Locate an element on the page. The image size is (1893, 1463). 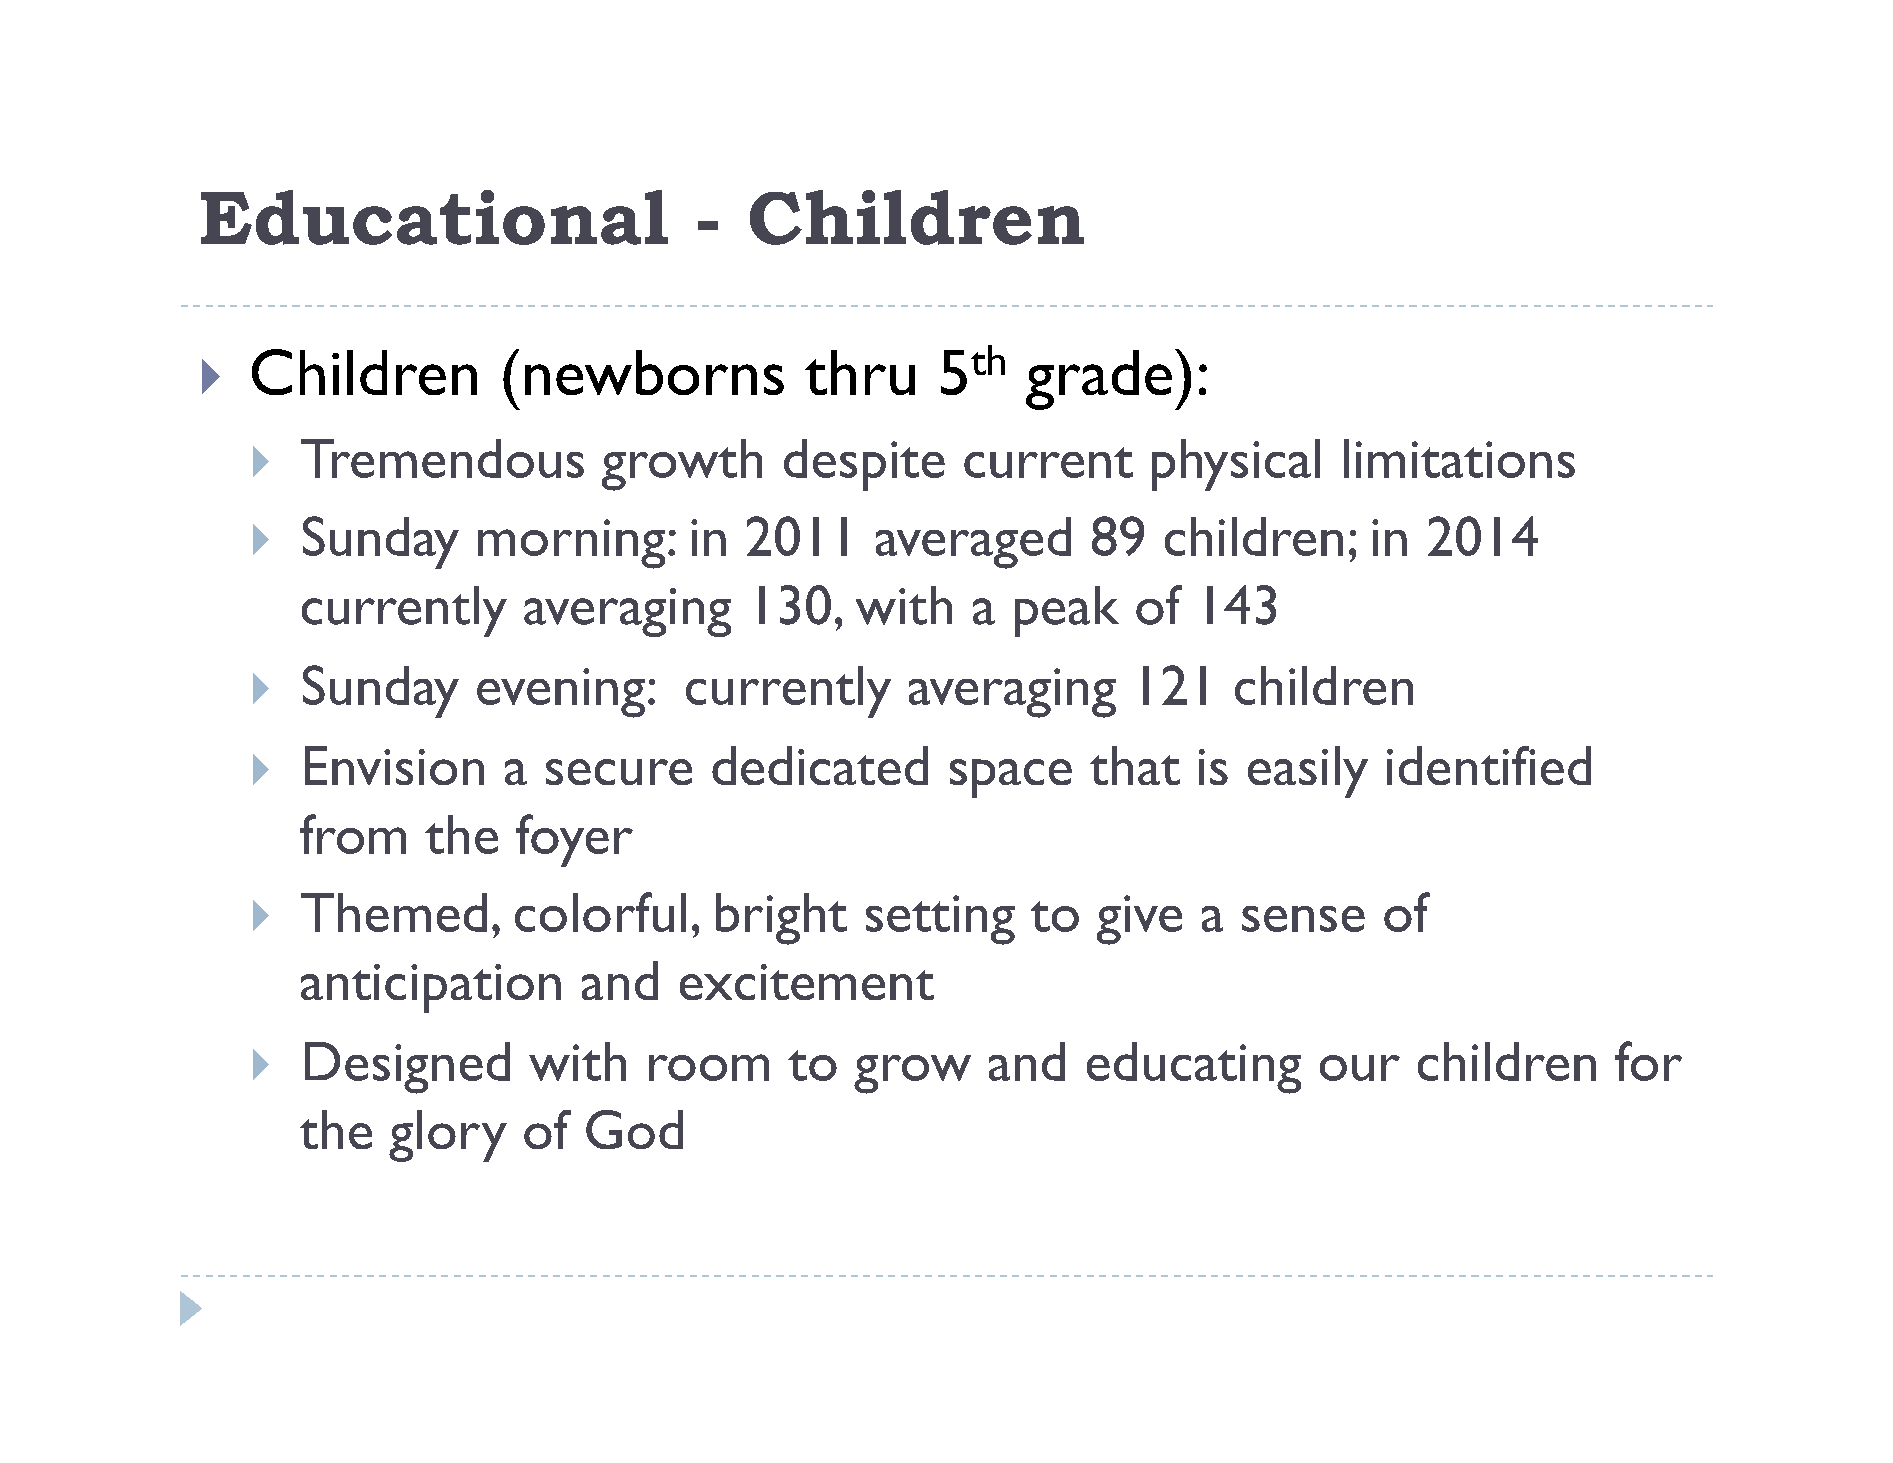
limitations is located at coordinates (1459, 458).
